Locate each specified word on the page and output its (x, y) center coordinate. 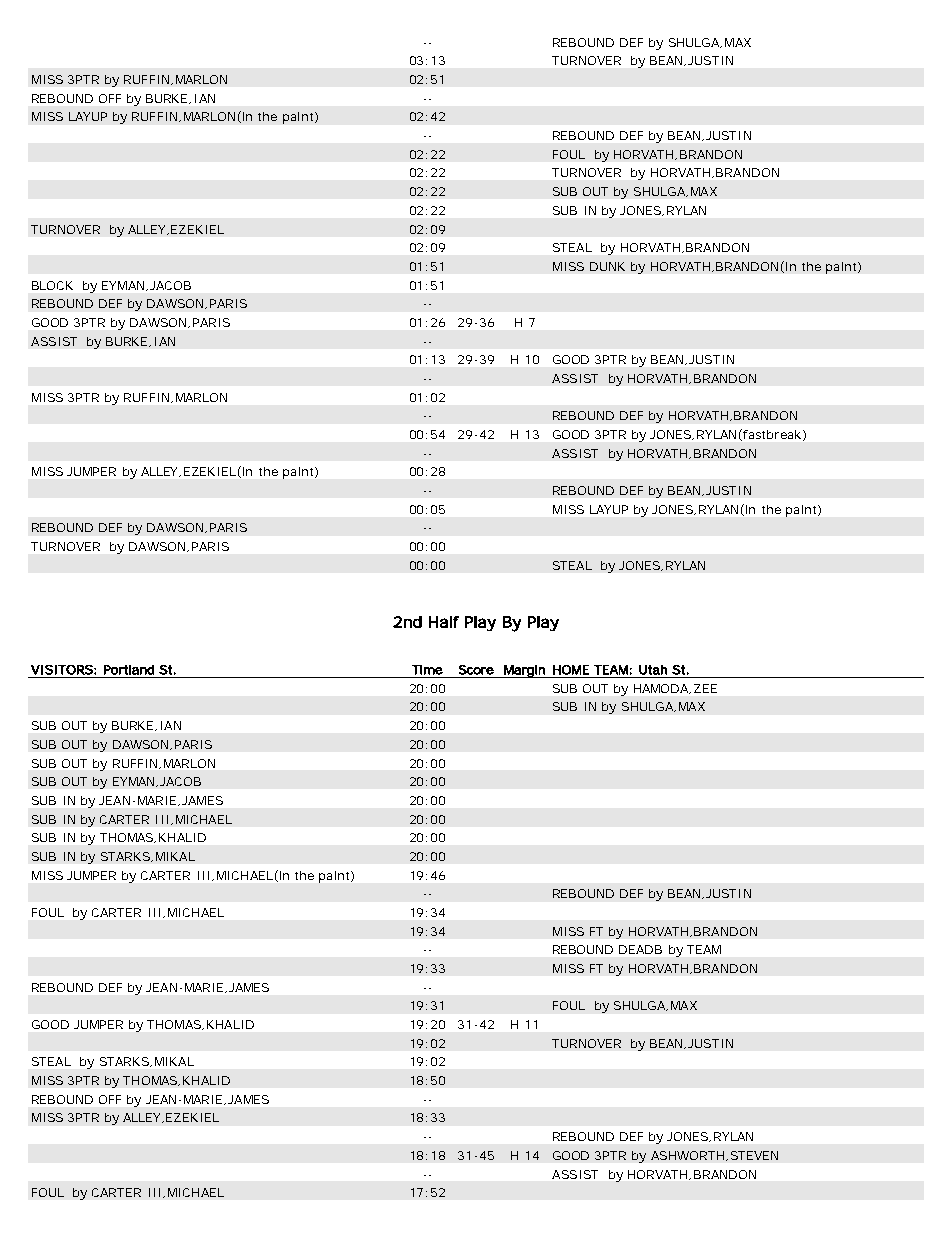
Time (427, 670)
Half (444, 622)
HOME (571, 670)
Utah (653, 670)
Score (476, 670)
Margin (524, 671)
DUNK (607, 266)
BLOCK (52, 285)
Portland (129, 670)
